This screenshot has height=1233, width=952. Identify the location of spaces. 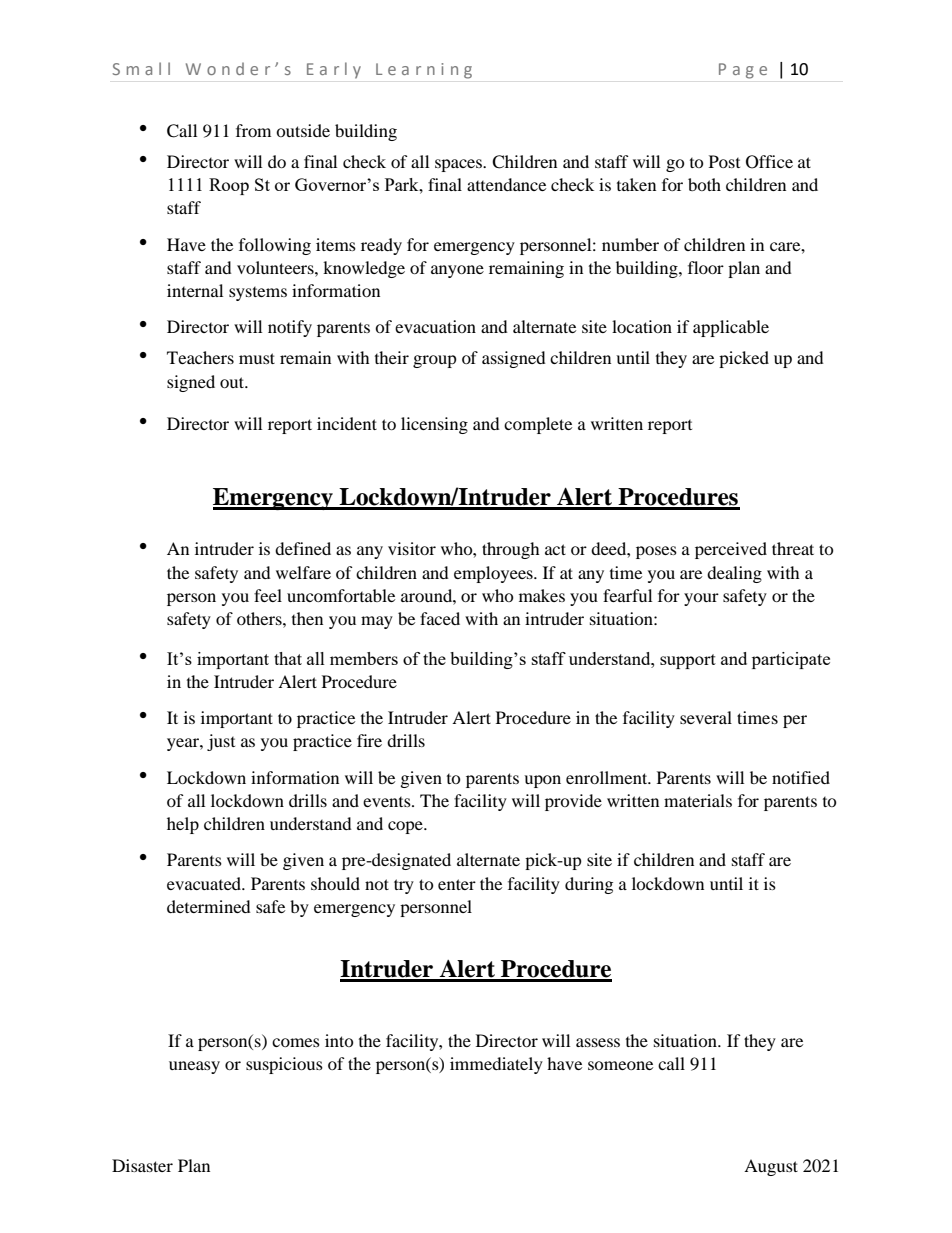
(459, 165).
